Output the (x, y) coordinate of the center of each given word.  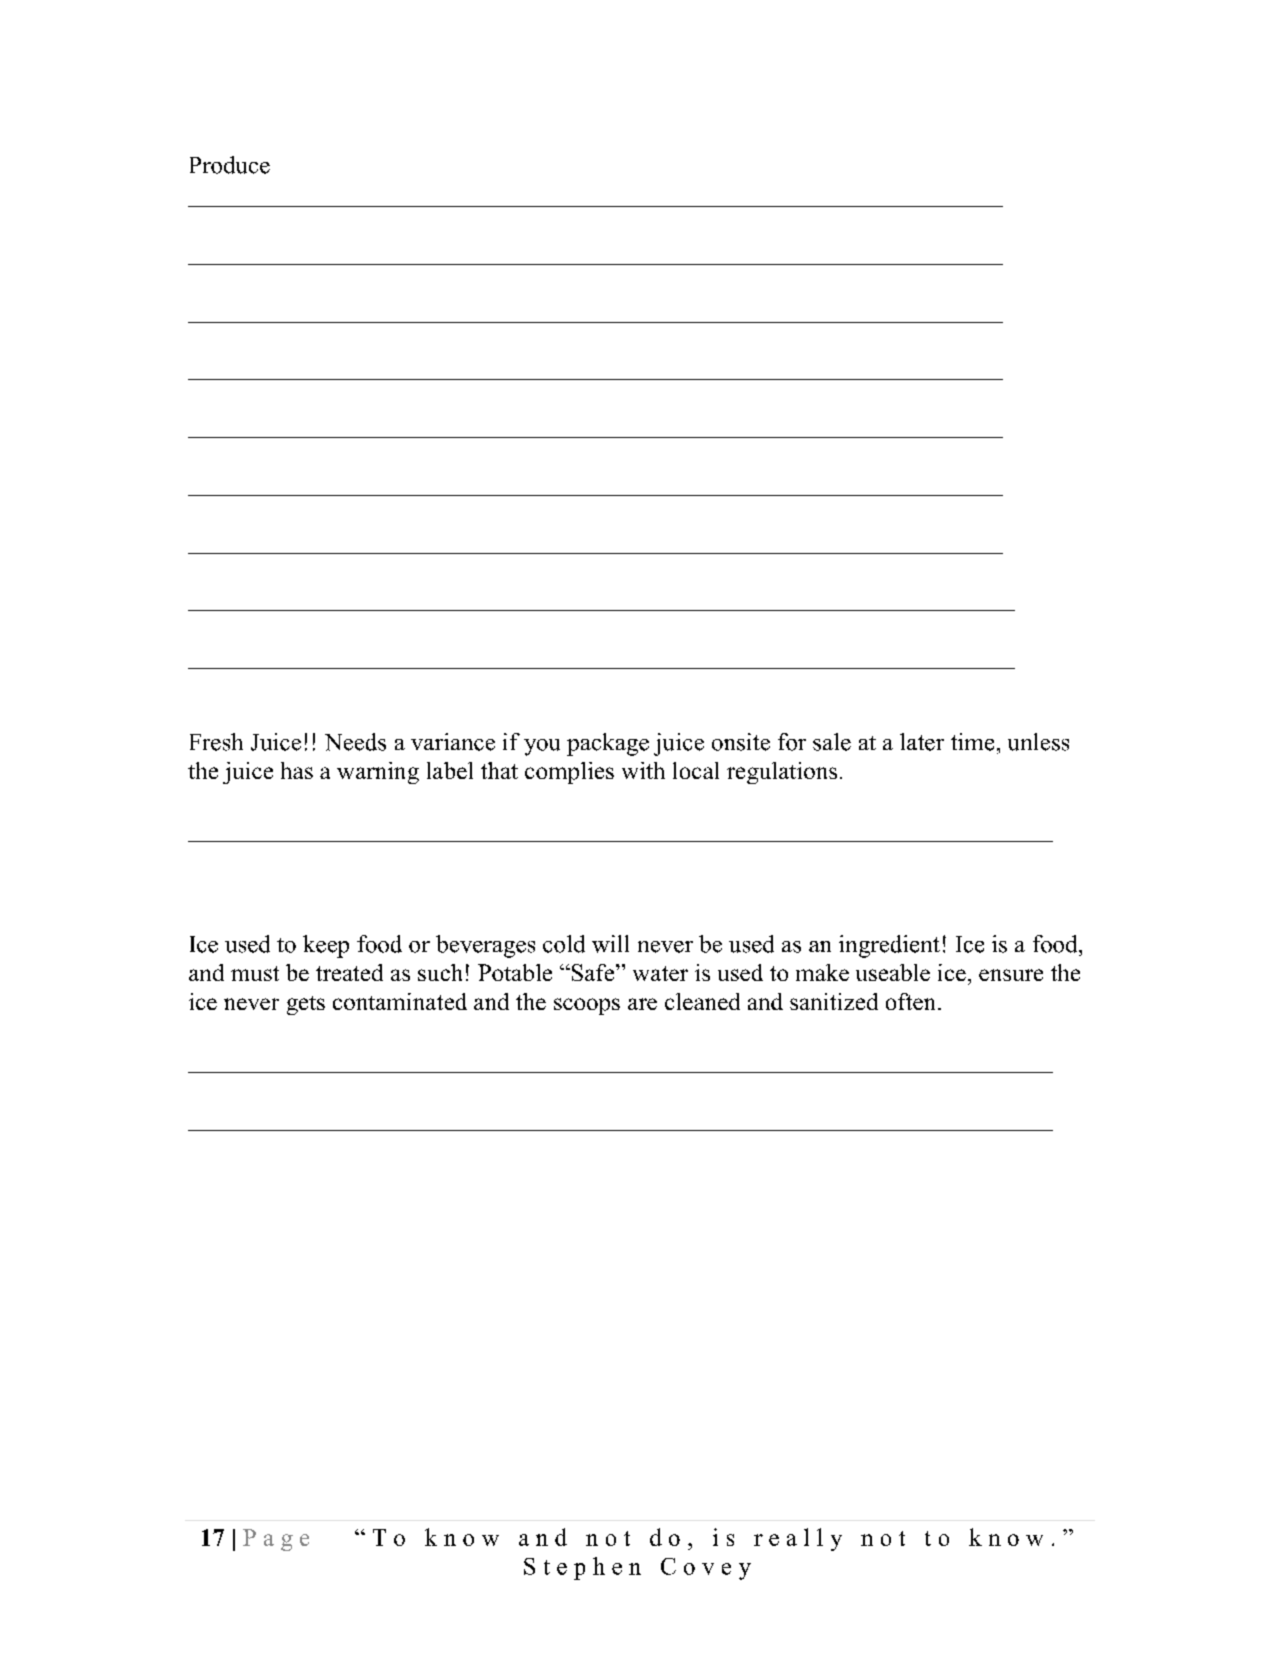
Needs (355, 742)
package (608, 744)
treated (349, 972)
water (660, 973)
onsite (741, 742)
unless (1038, 742)
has (297, 770)
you (542, 747)
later (922, 742)
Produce (230, 165)
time (972, 742)
